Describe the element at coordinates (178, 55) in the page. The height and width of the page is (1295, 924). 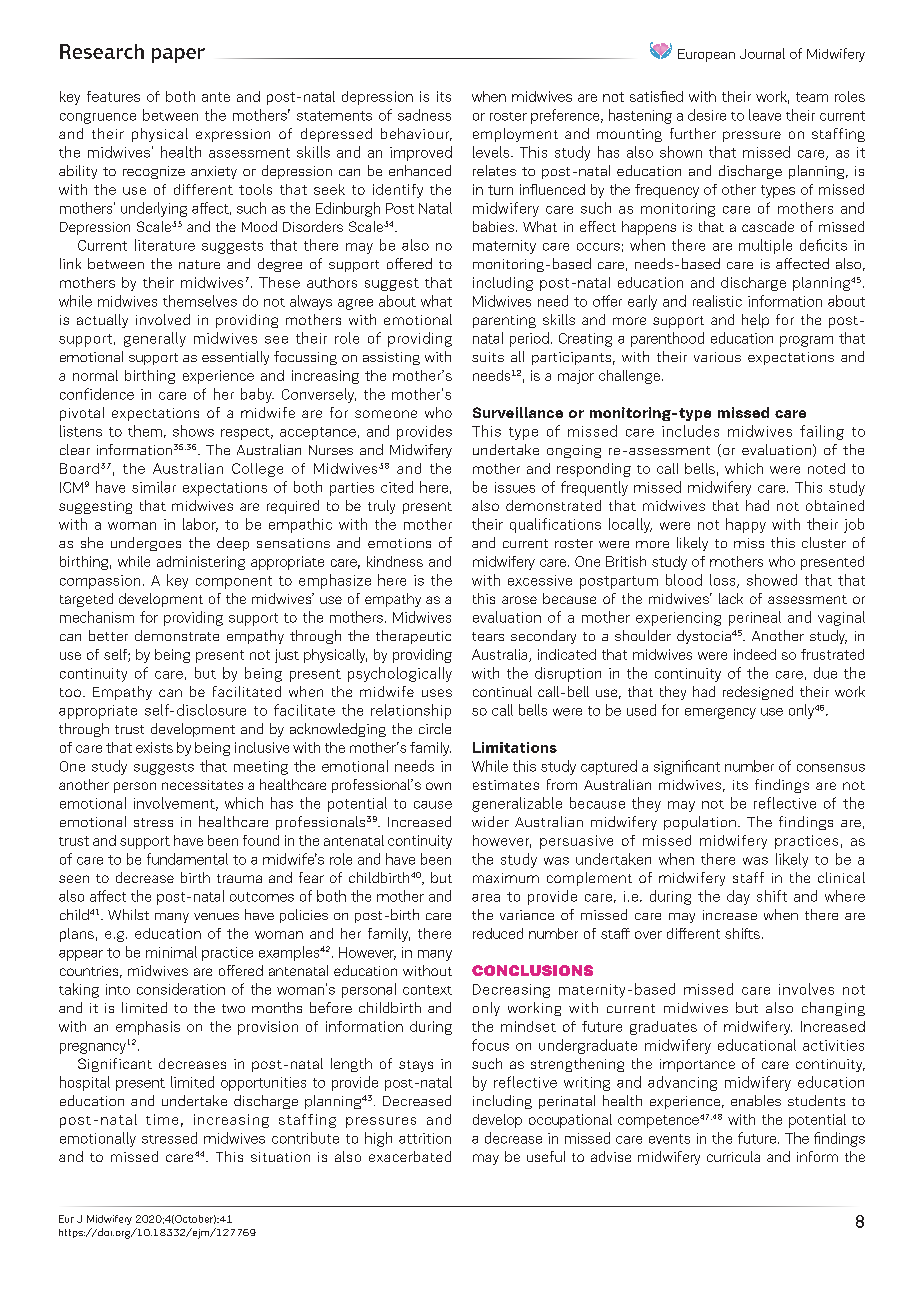
I see `paper` at that location.
